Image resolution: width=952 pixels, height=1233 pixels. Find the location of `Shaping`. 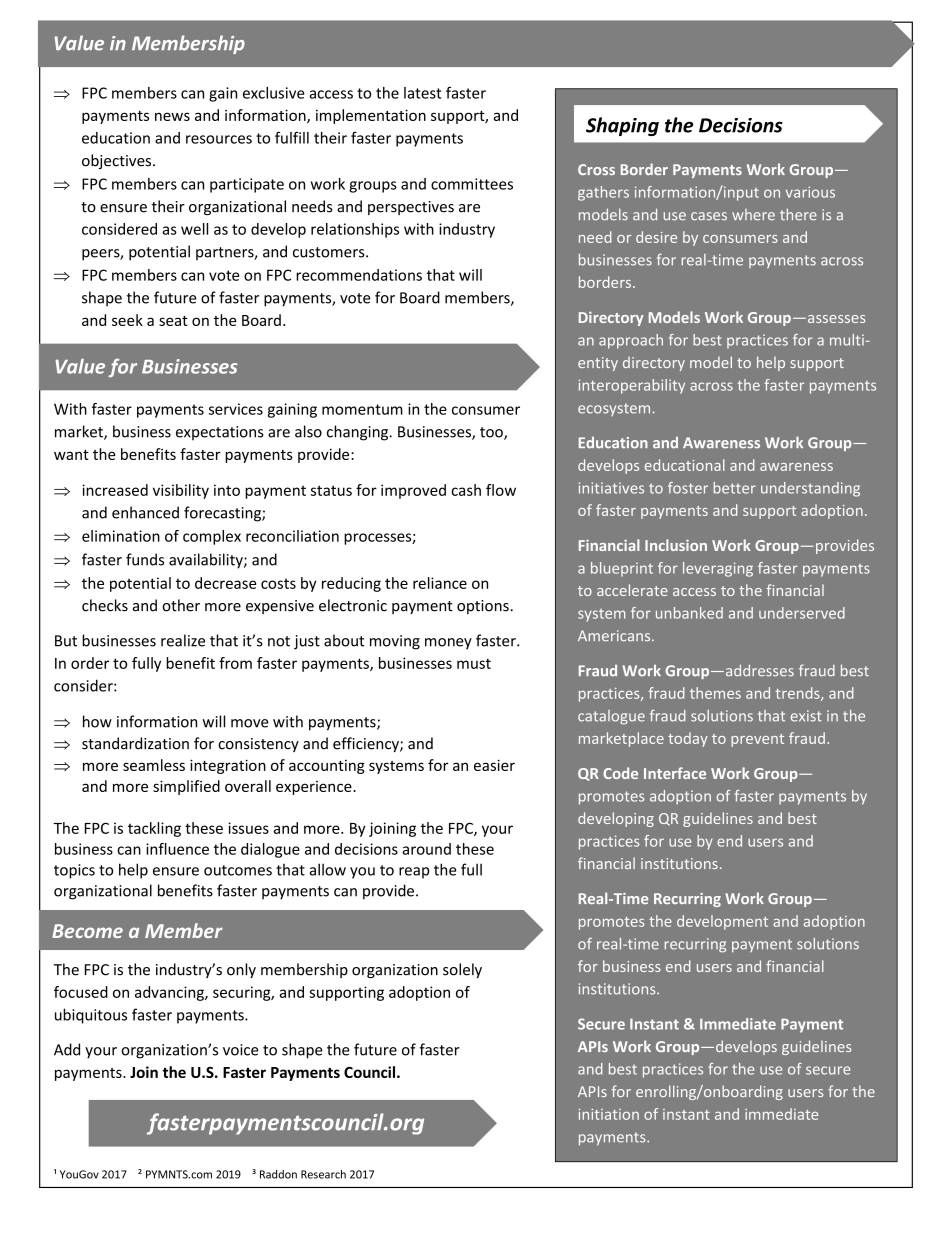

Shaping is located at coordinates (622, 126).
